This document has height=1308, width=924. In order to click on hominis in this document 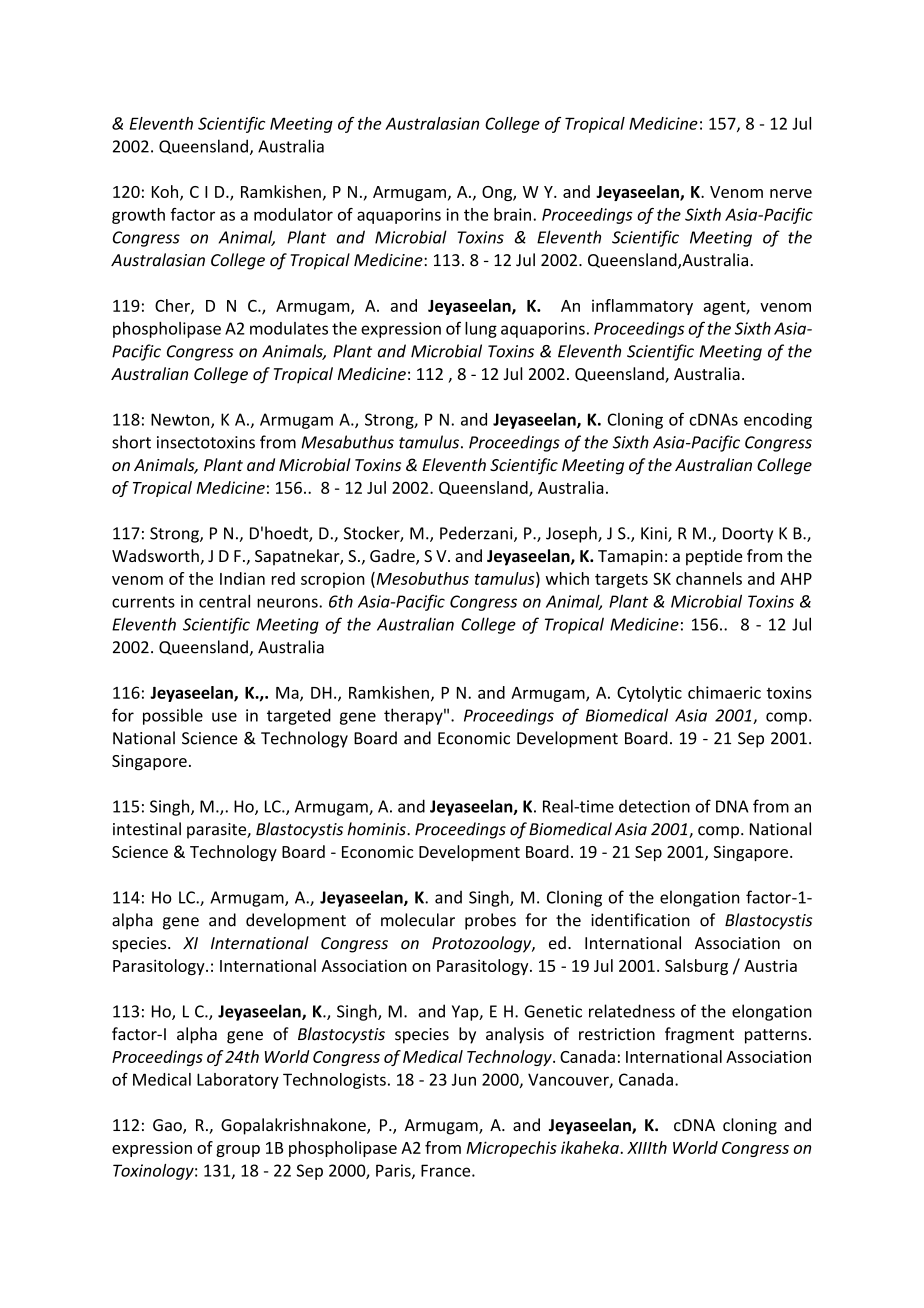, I will do `click(377, 829)`.
